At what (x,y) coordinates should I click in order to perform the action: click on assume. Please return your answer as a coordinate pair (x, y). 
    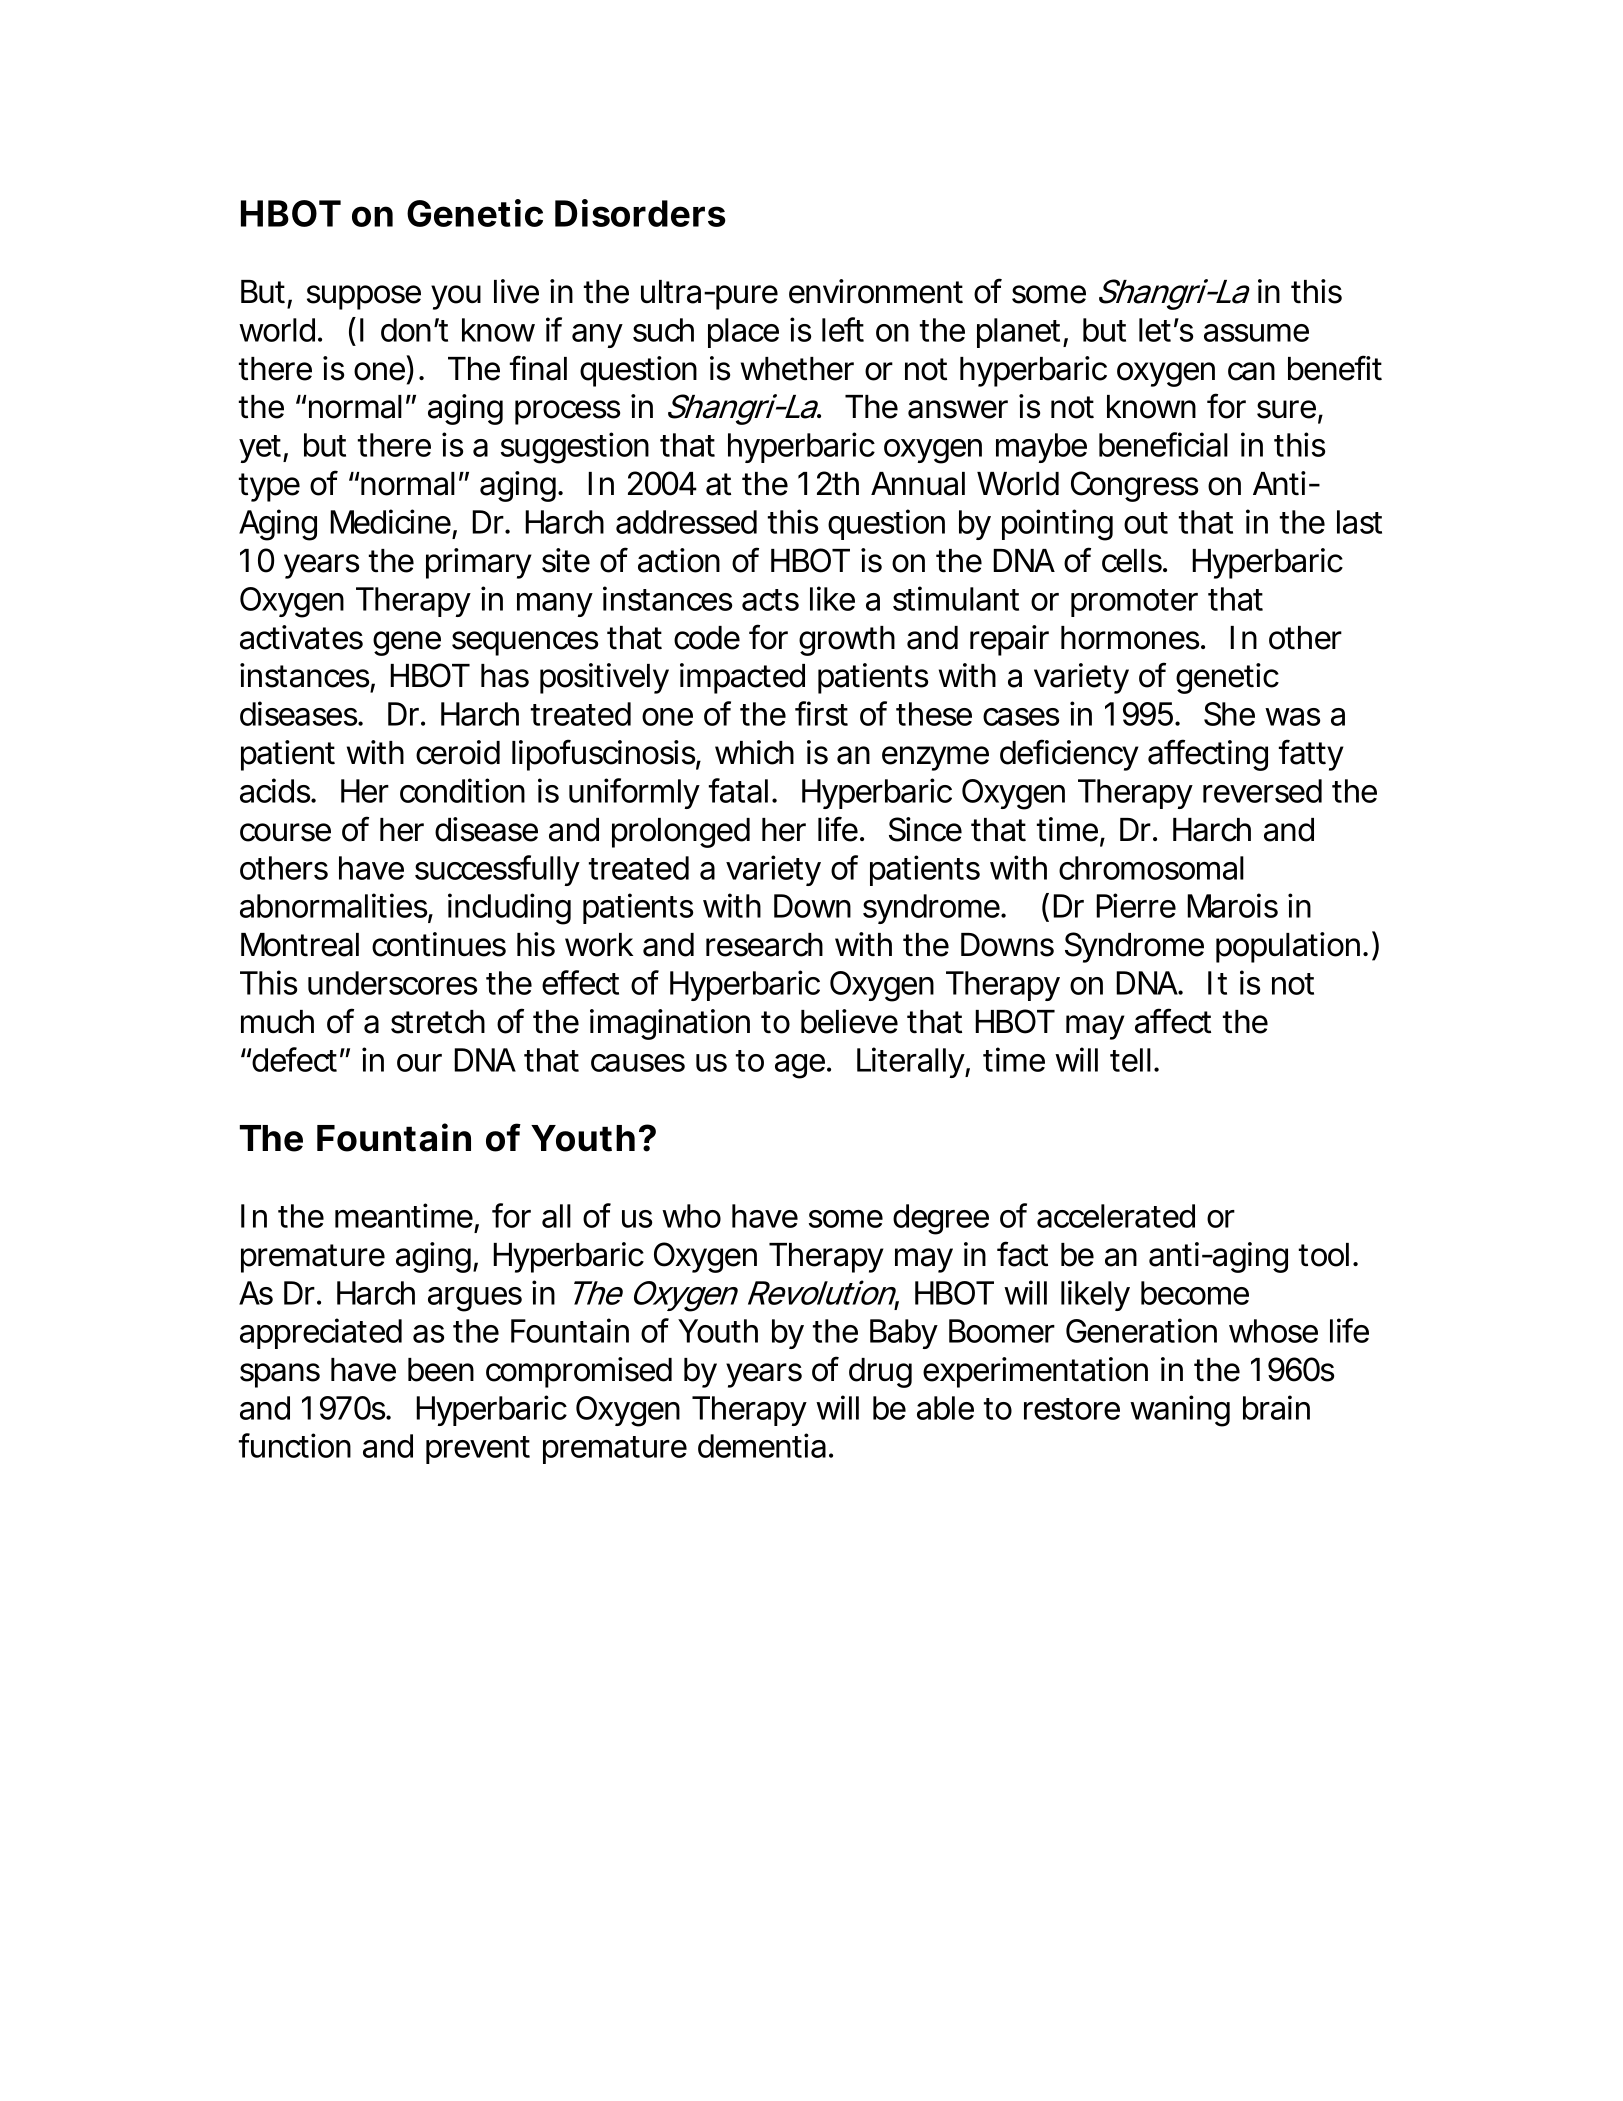
    Looking at the image, I should click on (1256, 333).
